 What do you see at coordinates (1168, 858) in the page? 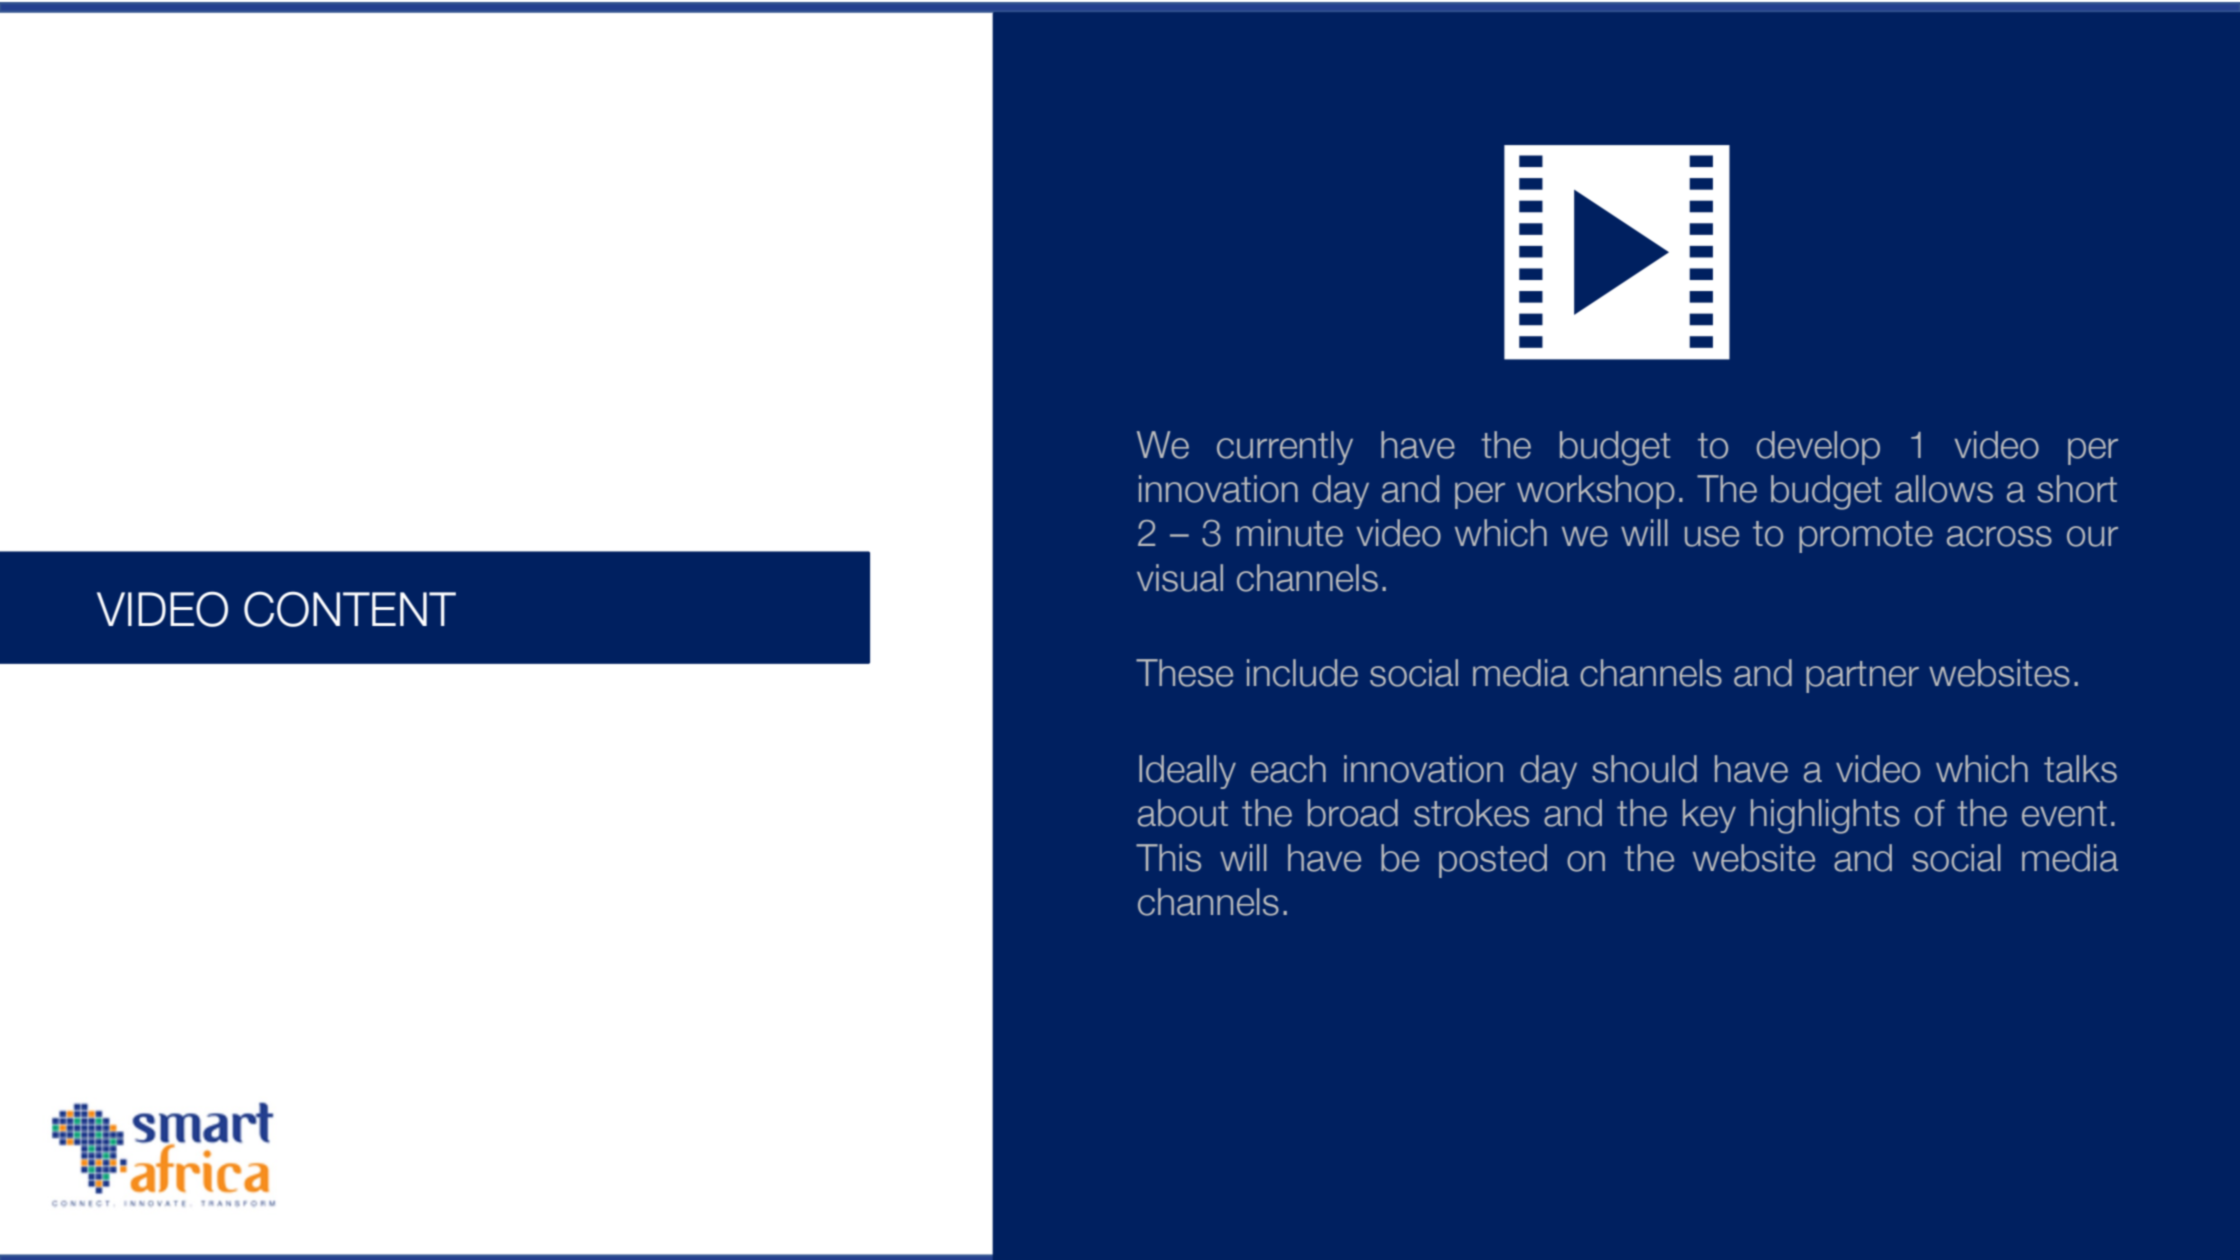
I see `This` at bounding box center [1168, 858].
